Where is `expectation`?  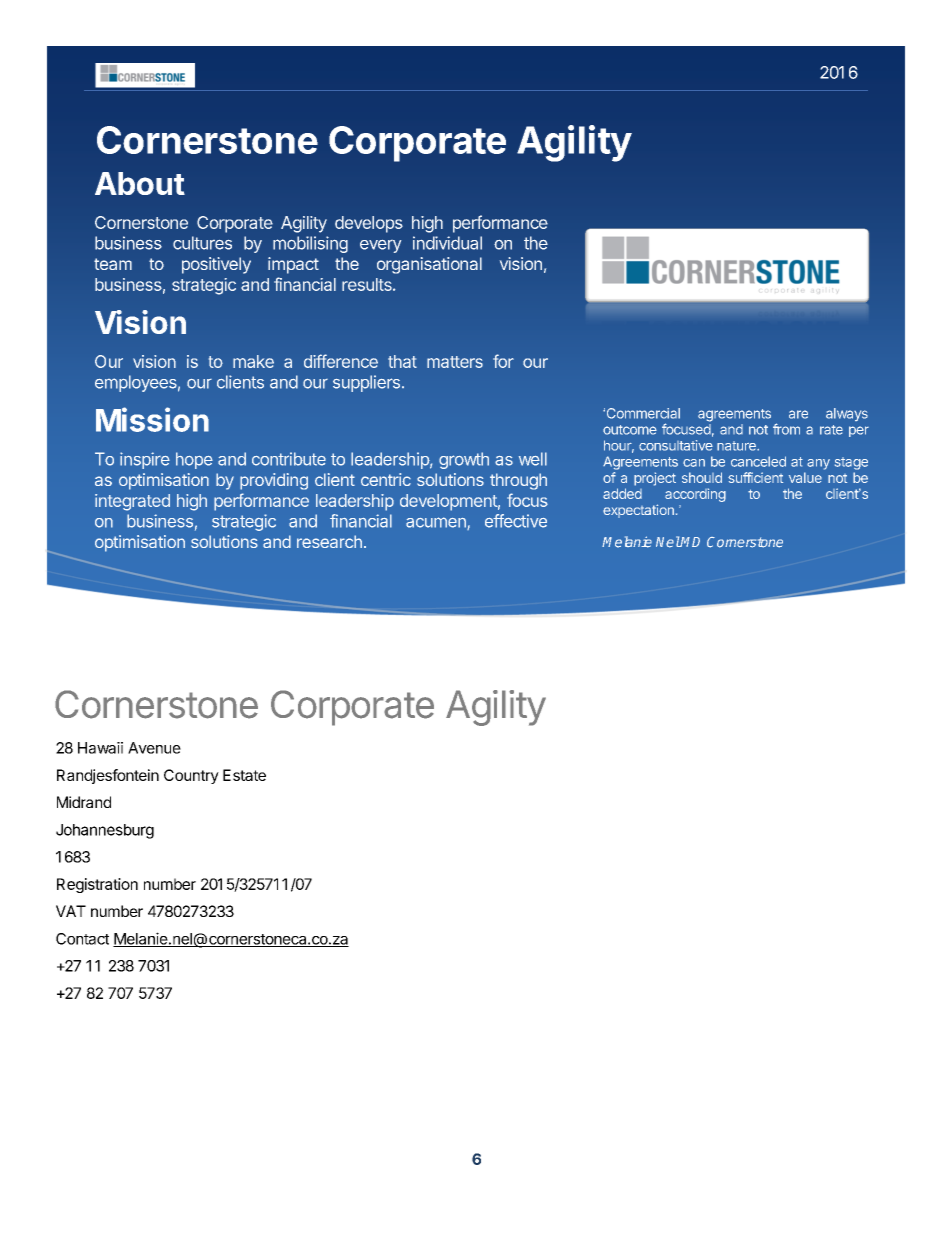 expectation is located at coordinates (638, 511).
